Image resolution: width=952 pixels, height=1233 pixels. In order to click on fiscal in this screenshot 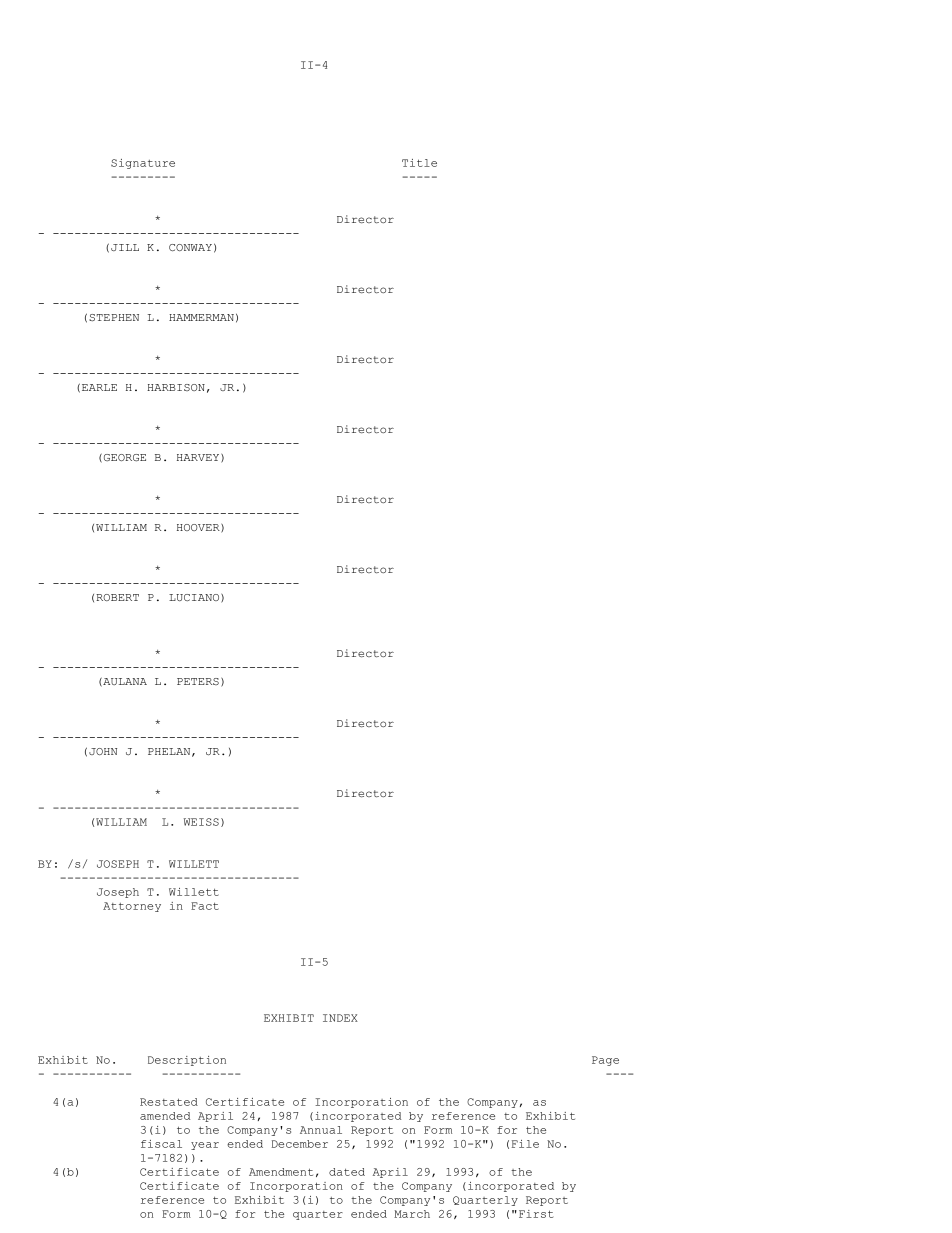, I will do `click(161, 1144)`.
